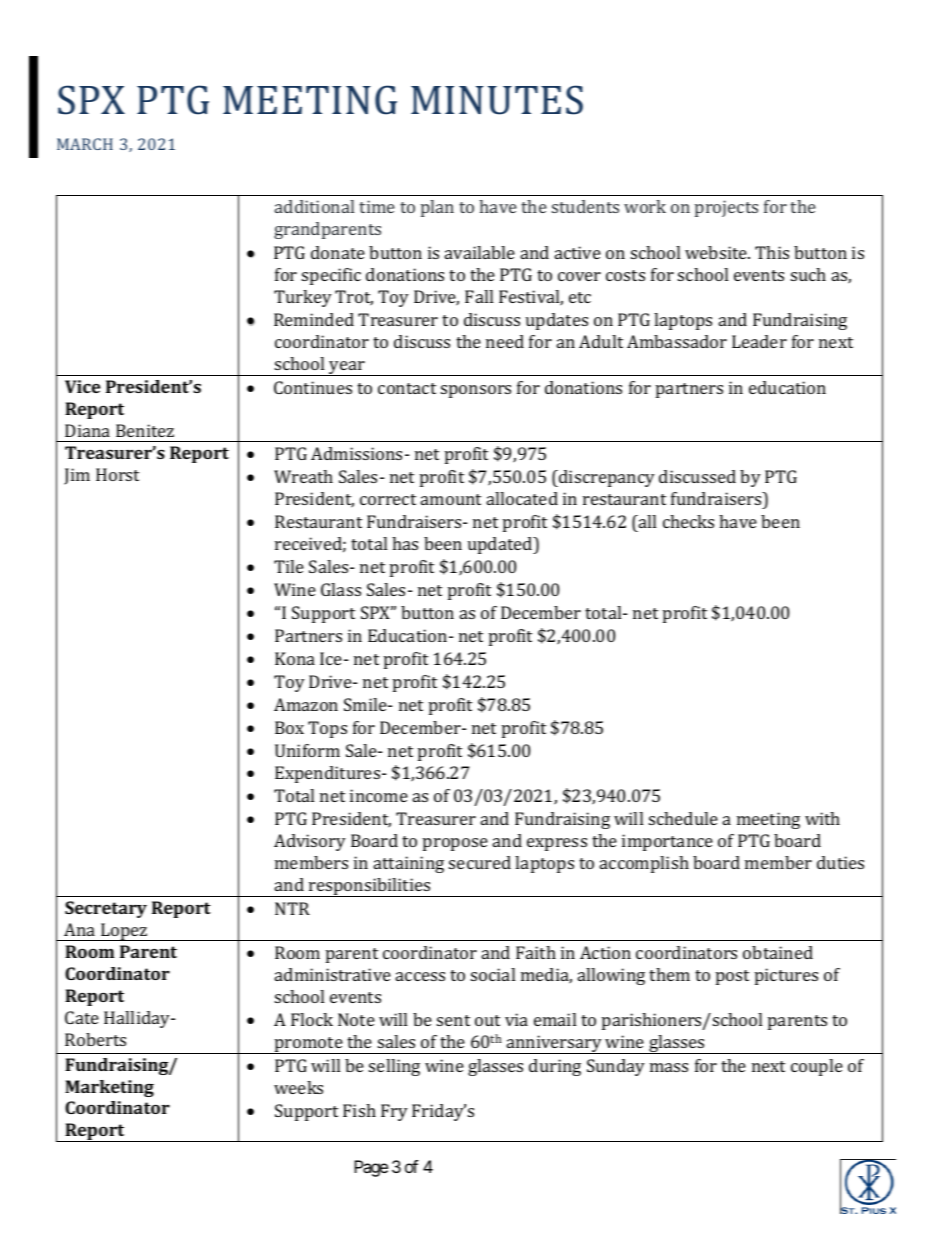 The height and width of the image is (1233, 952). I want to click on MINUTES, so click(497, 100).
